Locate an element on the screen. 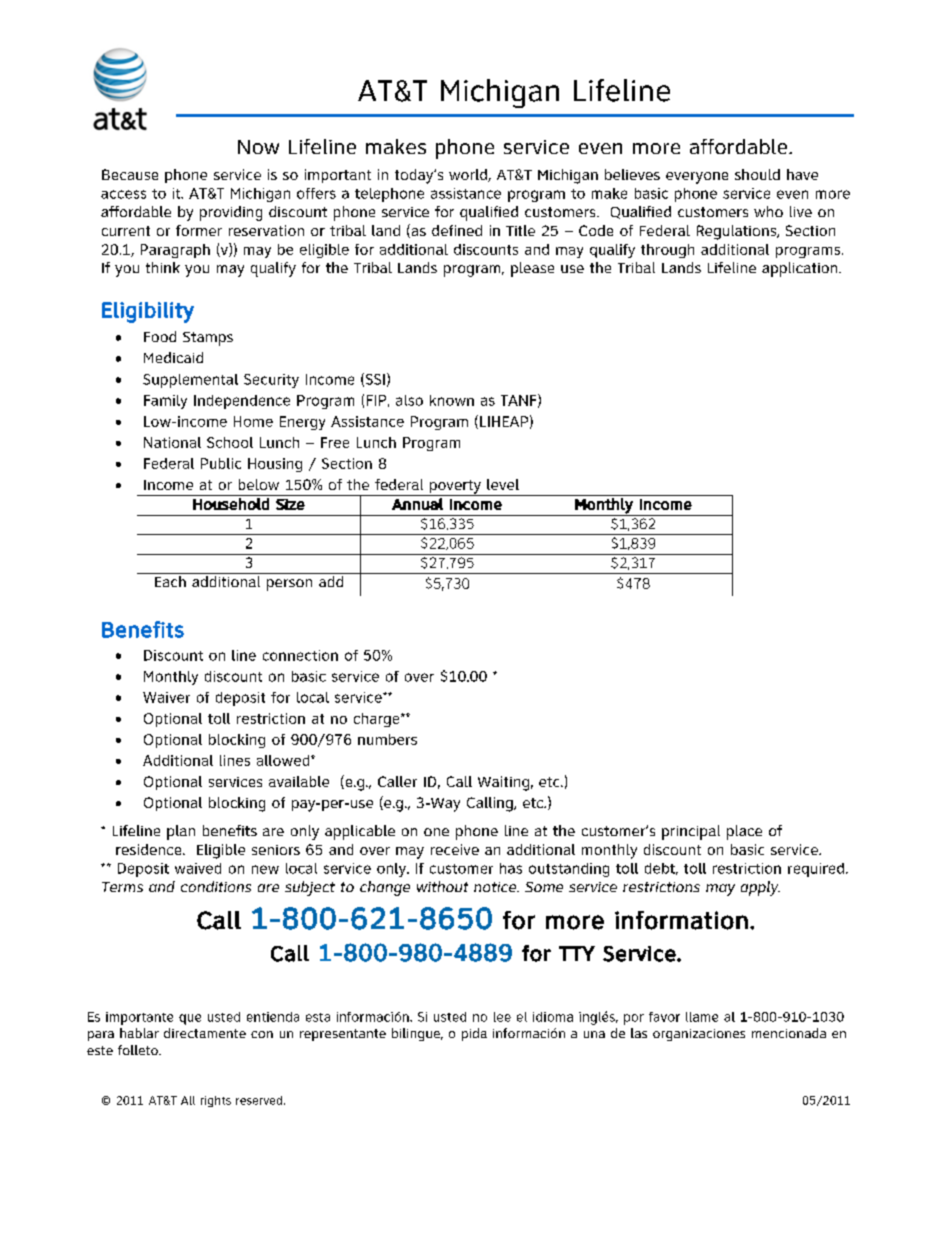  who is located at coordinates (768, 211).
